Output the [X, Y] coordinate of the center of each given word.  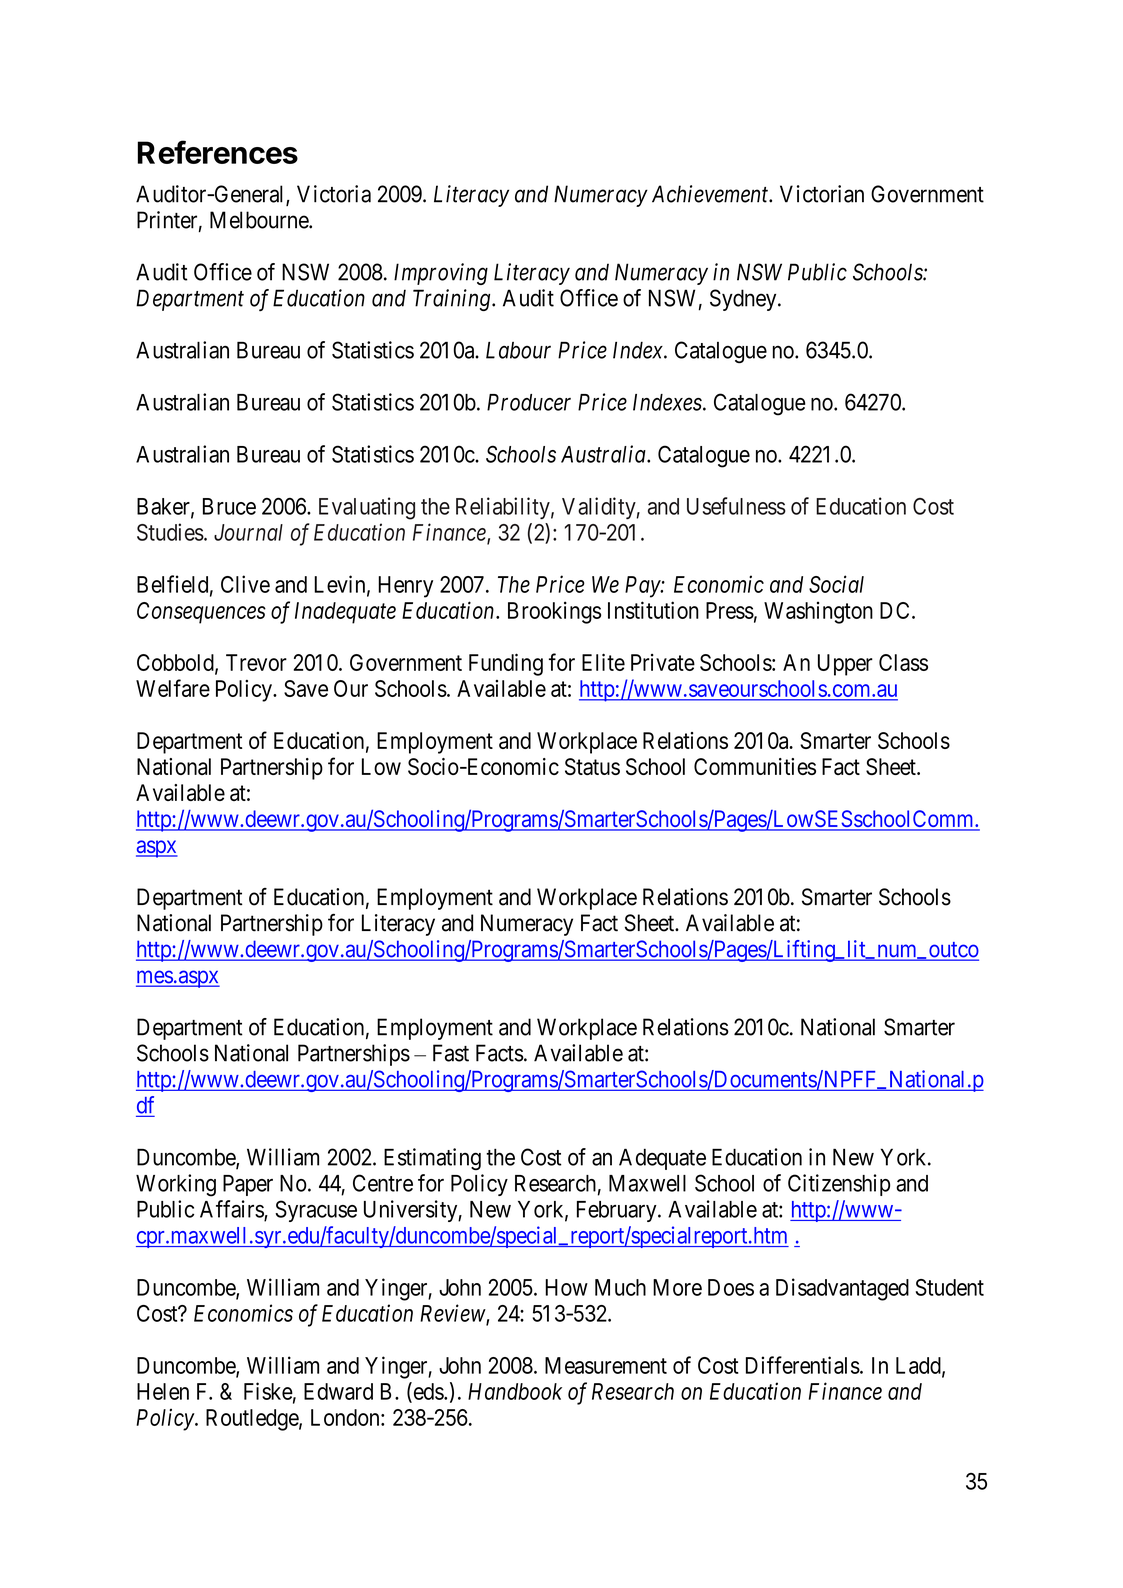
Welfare [173, 688]
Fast [451, 1053]
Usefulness [736, 506]
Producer [529, 402]
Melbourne [260, 220]
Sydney [744, 300]
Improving [441, 274]
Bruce [229, 506]
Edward [338, 1391]
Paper [248, 1185]
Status [592, 766]
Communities [755, 766]
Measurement [606, 1365]
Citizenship [839, 1185]
